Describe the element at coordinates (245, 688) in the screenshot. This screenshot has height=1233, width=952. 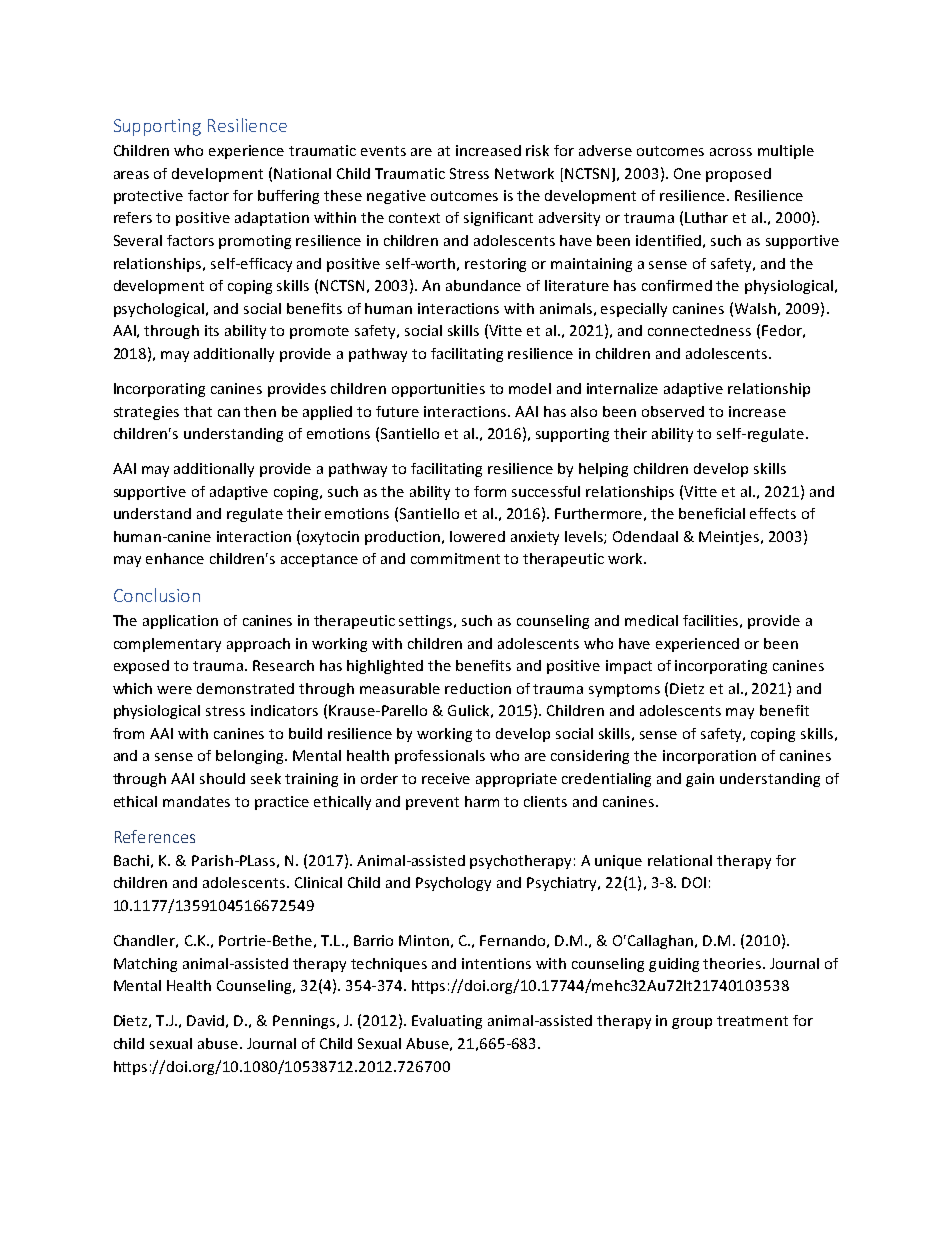
I see `demonstrated` at that location.
